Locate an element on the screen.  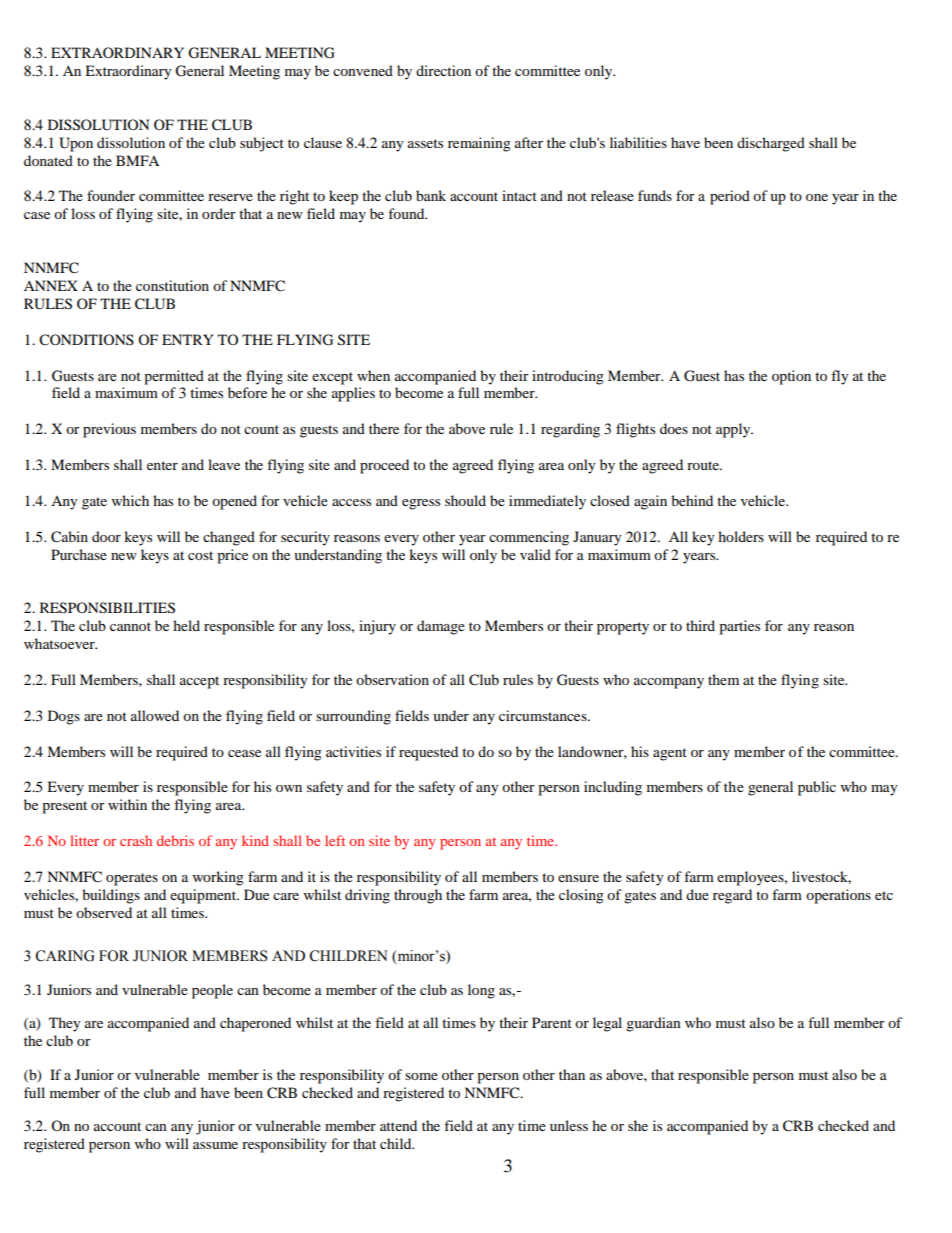
cannot is located at coordinates (130, 626).
